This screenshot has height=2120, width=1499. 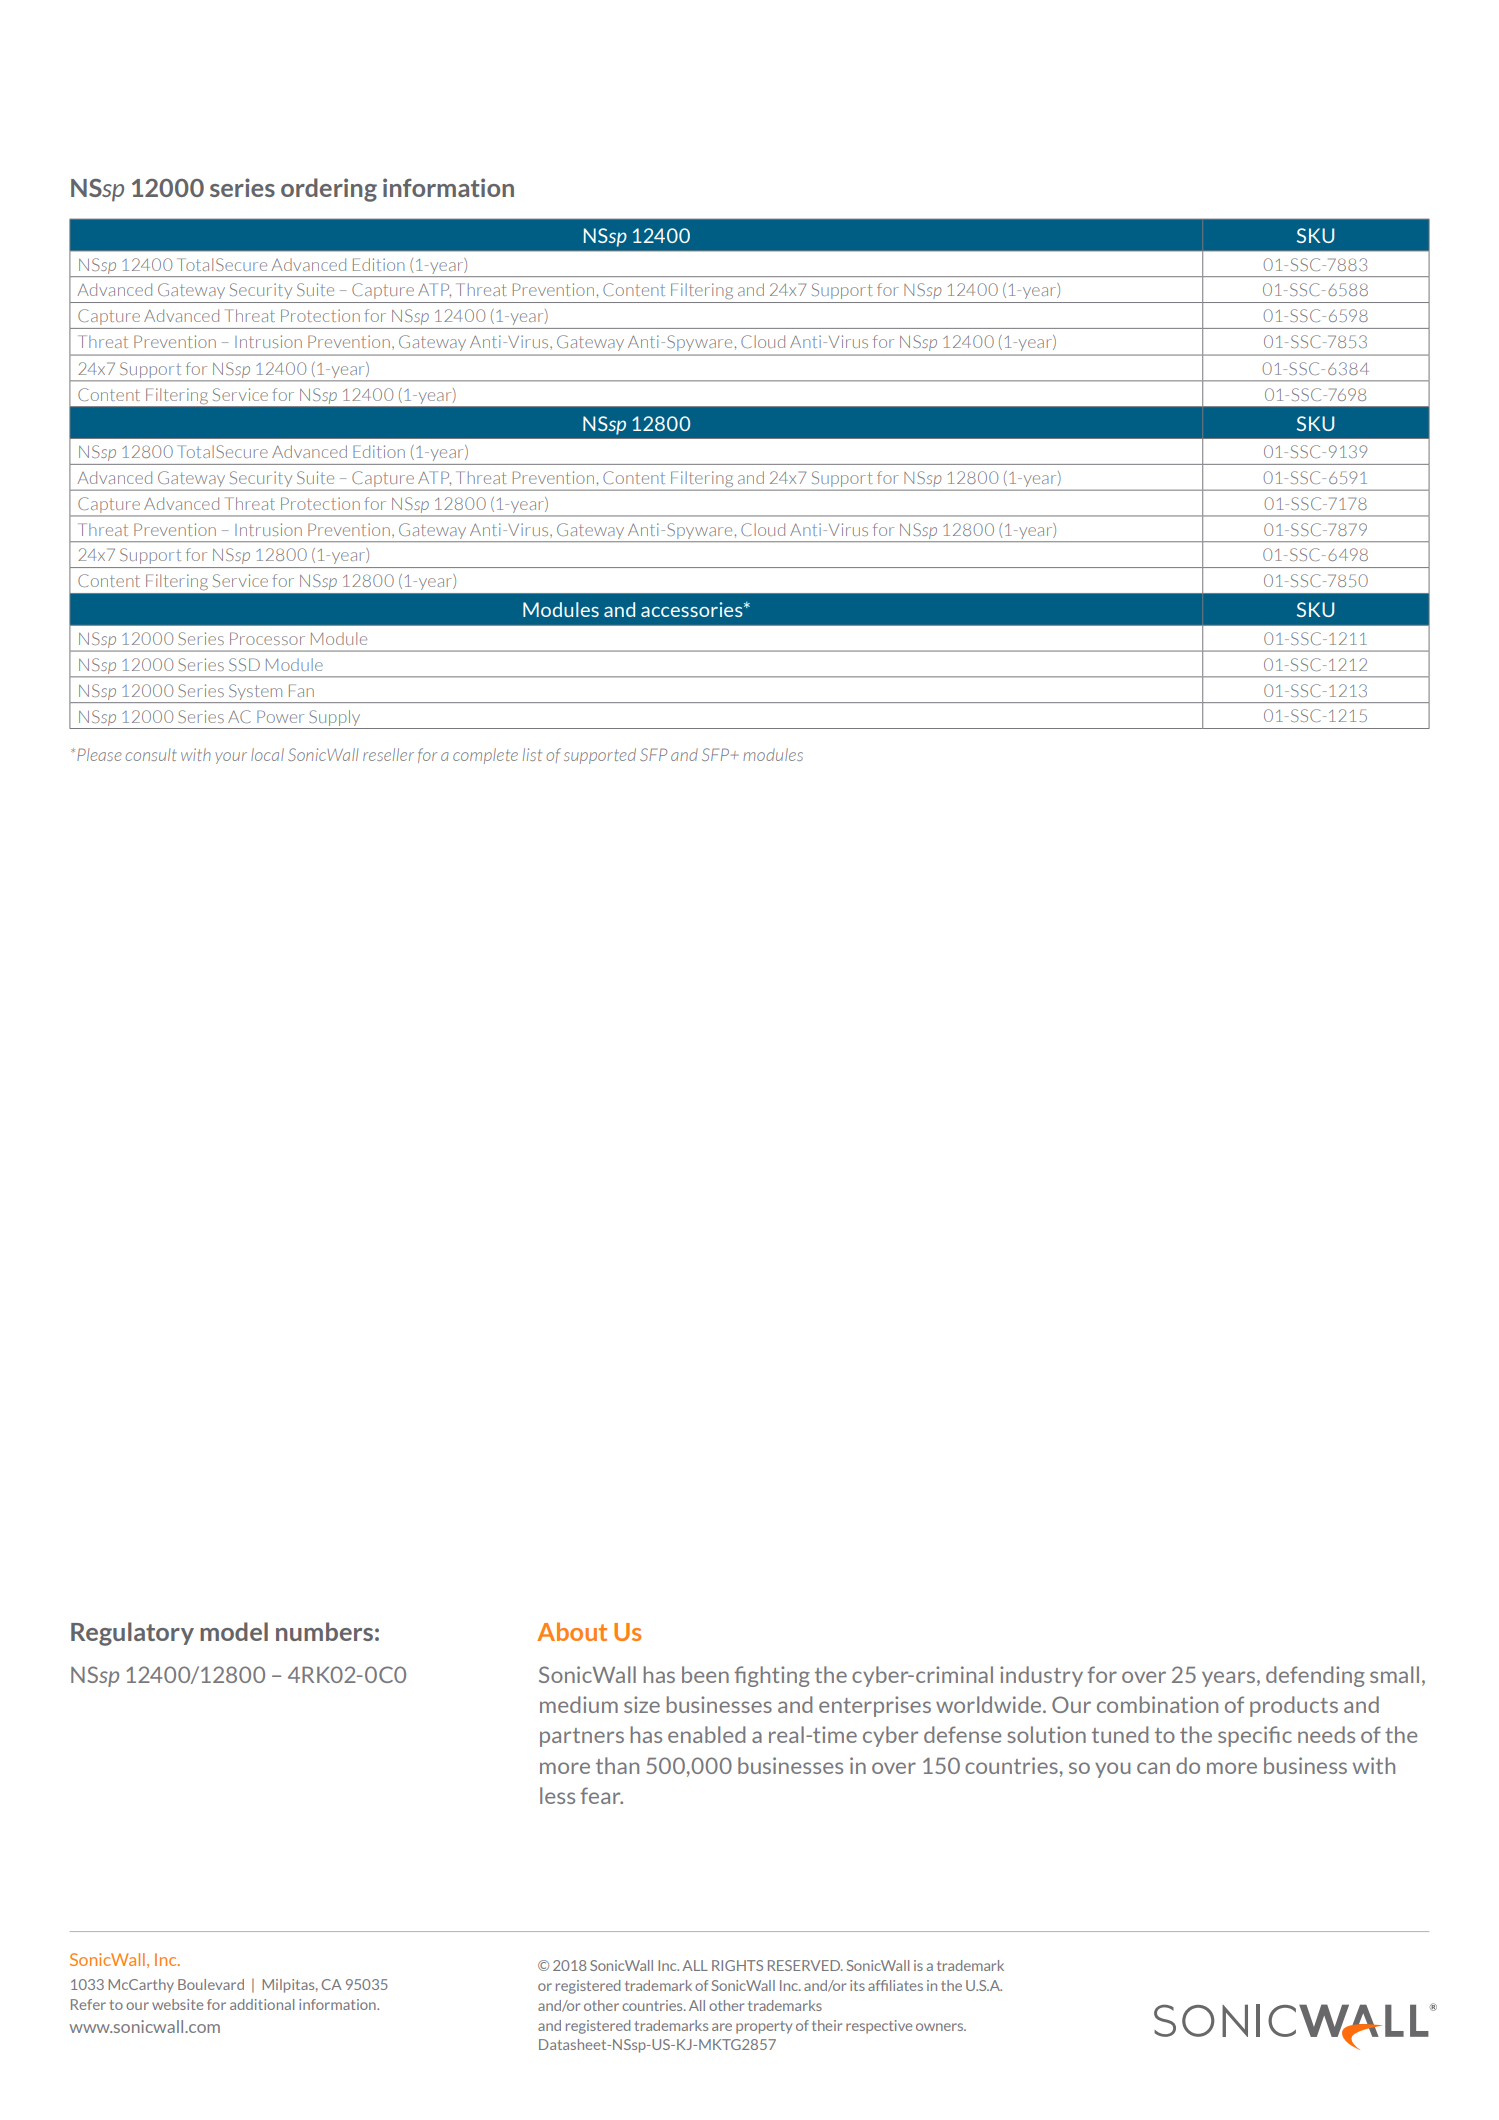 What do you see at coordinates (532, 754) in the screenshot?
I see `list` at bounding box center [532, 754].
